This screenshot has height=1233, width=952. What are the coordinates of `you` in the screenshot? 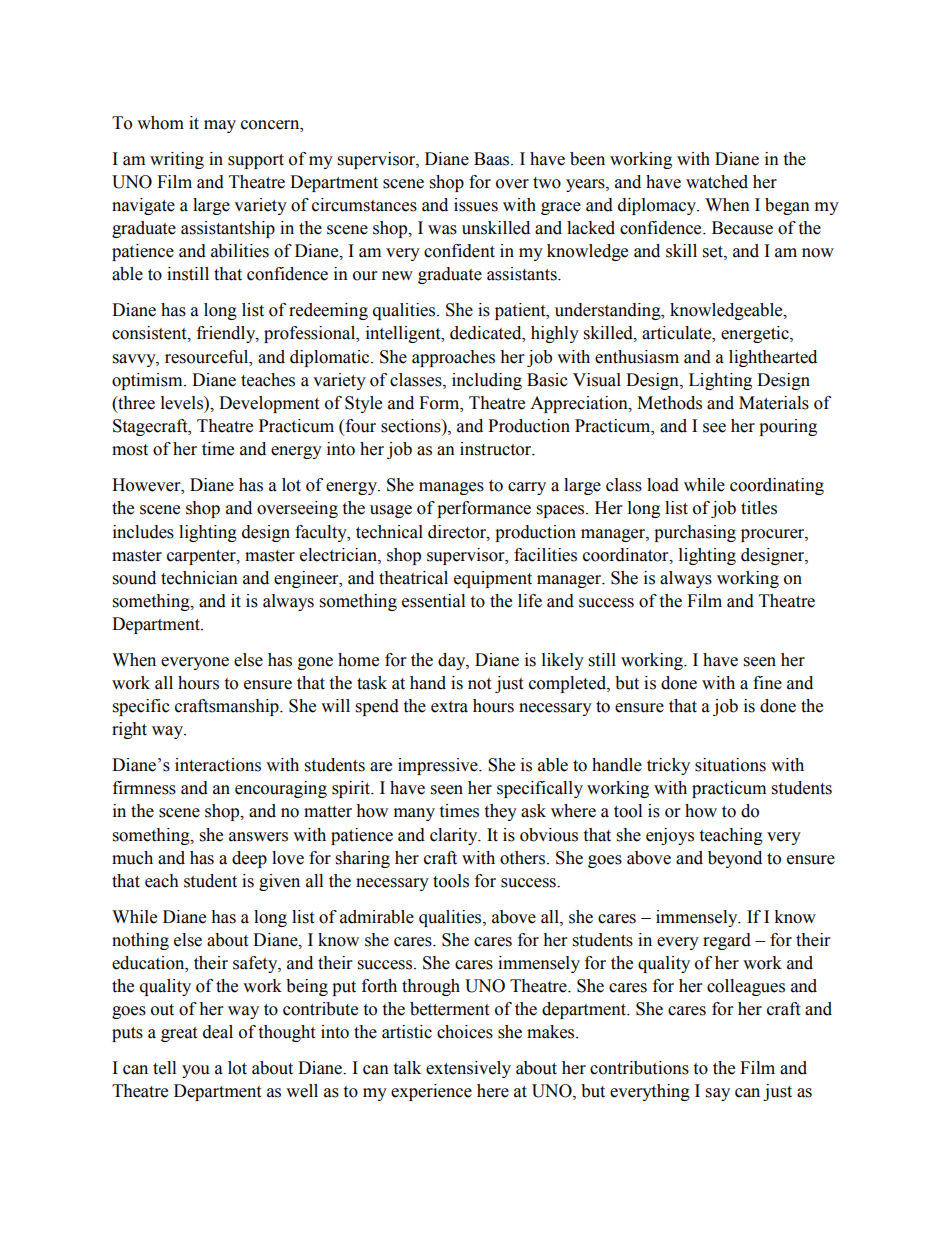 It's located at (196, 1071).
